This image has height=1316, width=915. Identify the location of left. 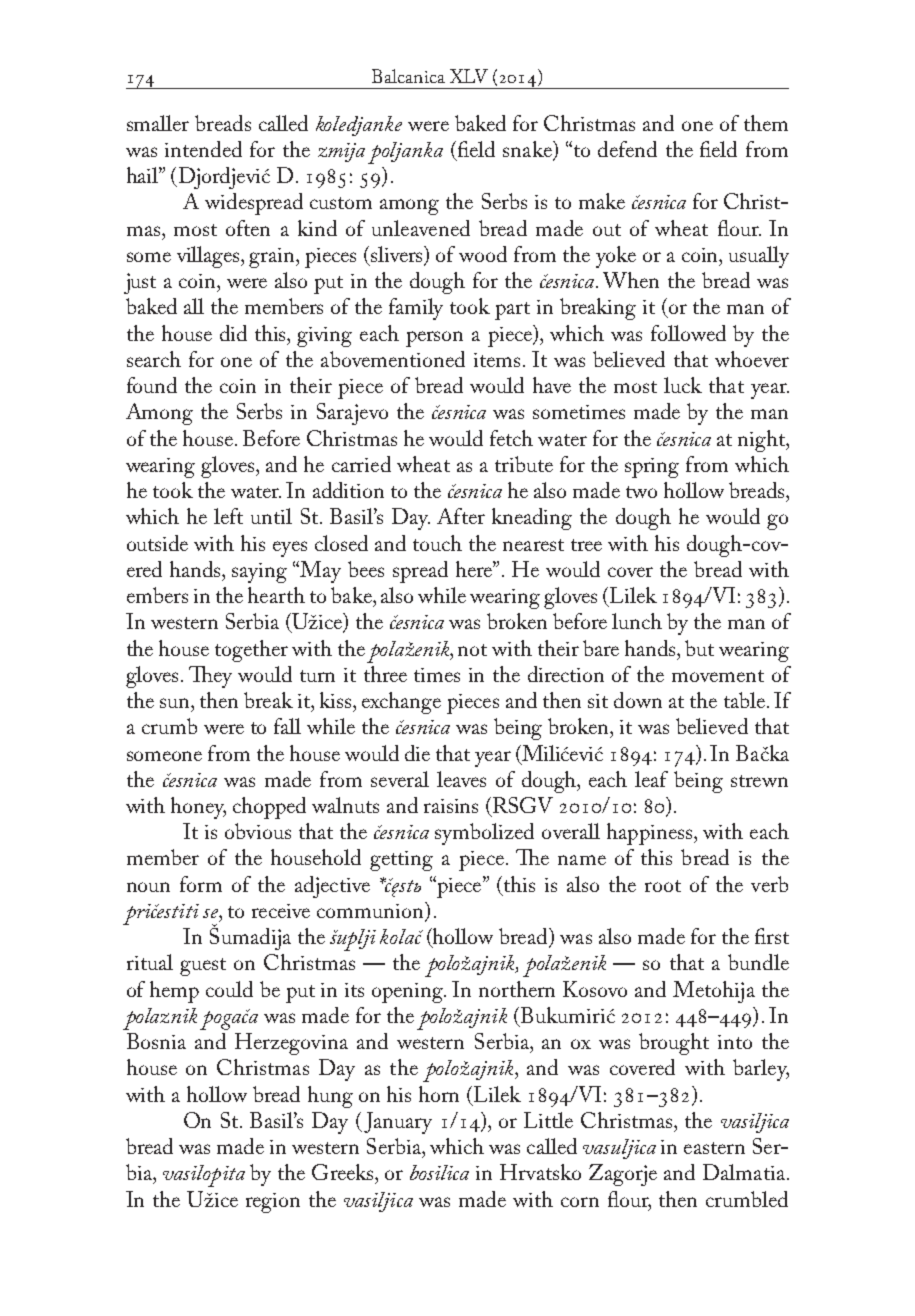
(228, 516).
